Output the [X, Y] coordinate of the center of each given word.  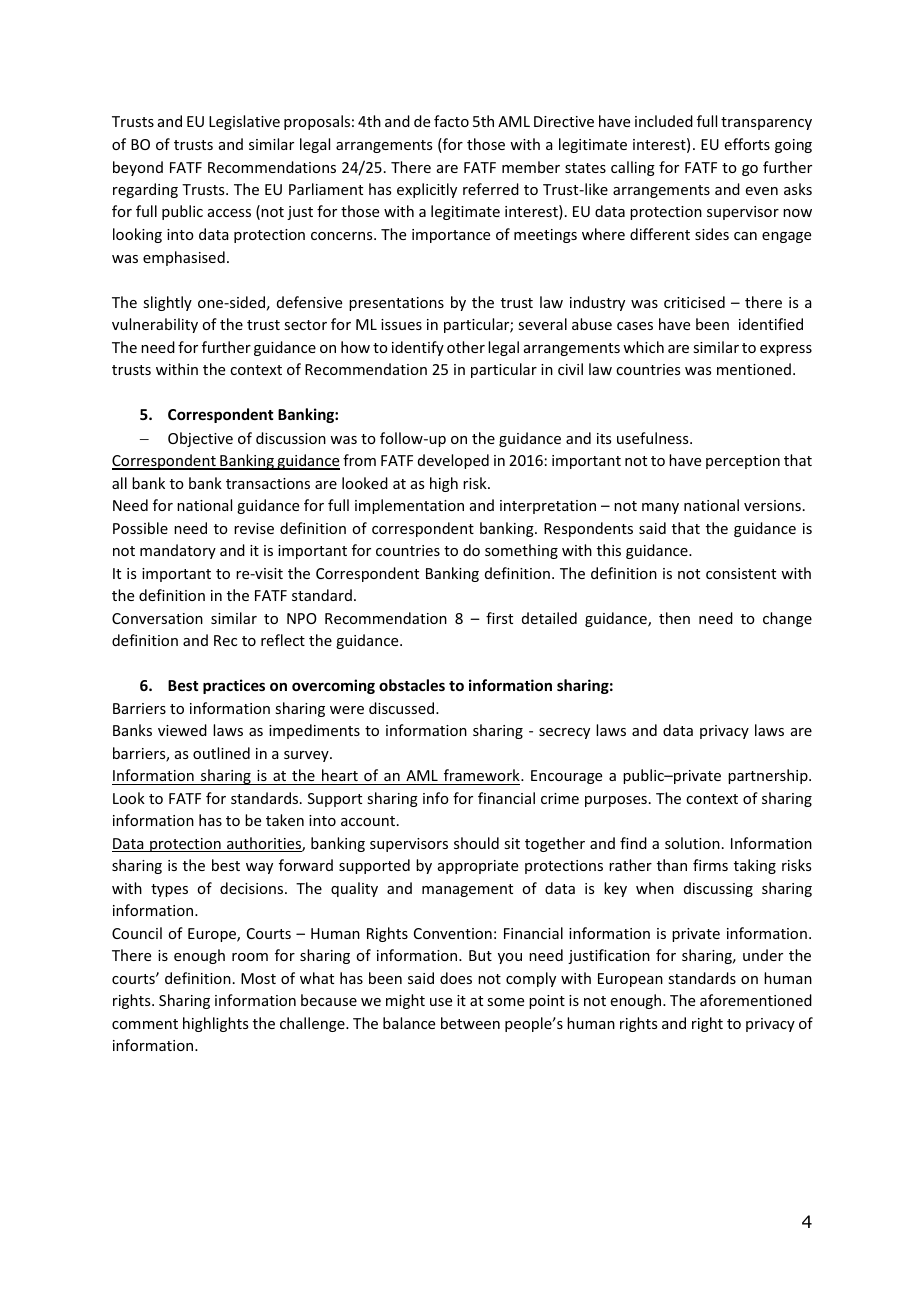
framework [483, 775]
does [456, 978]
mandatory [178, 551]
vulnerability [155, 325]
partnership [769, 776]
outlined [221, 753]
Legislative [244, 122]
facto [451, 121]
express [786, 350]
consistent [741, 573]
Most [258, 978]
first [499, 618]
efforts [747, 144]
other [466, 347]
